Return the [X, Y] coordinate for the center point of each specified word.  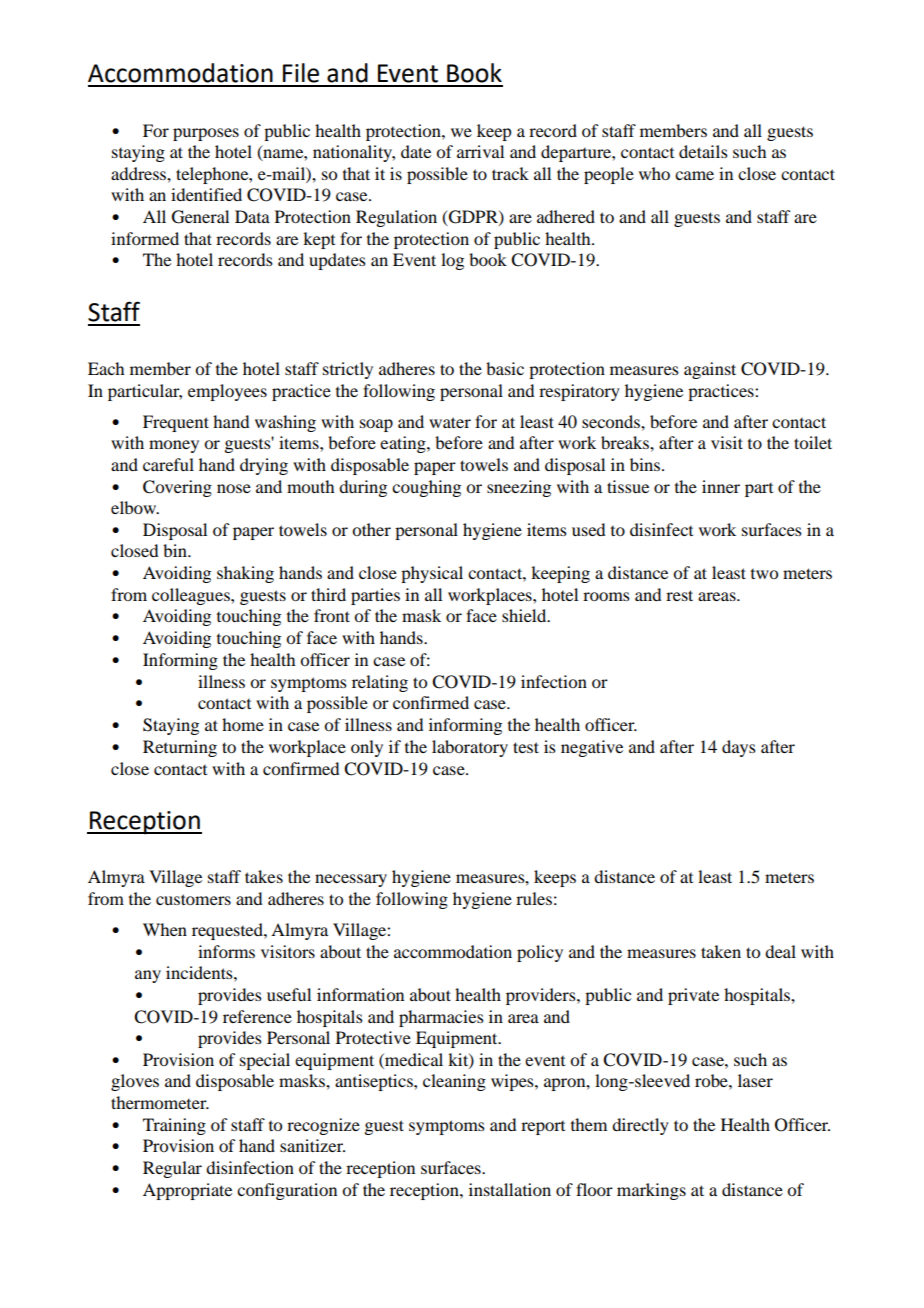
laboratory [470, 748]
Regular [172, 1169]
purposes [206, 134]
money [174, 446]
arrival [480, 151]
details [703, 151]
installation [510, 1189]
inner [721, 486]
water [450, 422]
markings [651, 1191]
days [739, 748]
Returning [180, 748]
